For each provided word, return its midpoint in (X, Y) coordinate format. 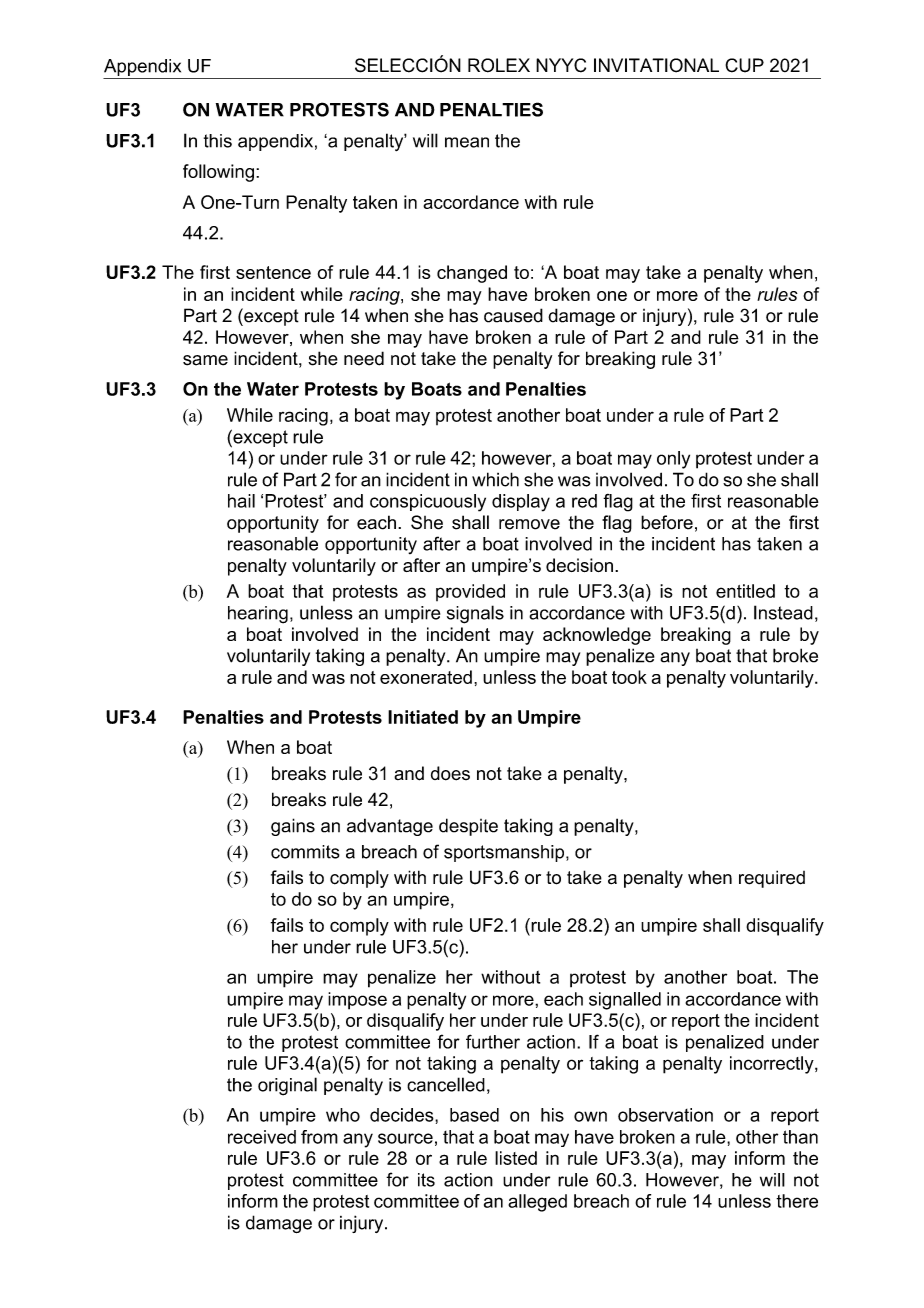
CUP (744, 65)
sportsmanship (505, 853)
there (797, 1201)
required (772, 879)
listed (516, 1158)
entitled (745, 591)
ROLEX (499, 65)
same (205, 360)
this (218, 141)
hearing (258, 615)
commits (305, 852)
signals (475, 614)
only (673, 460)
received (262, 1137)
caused (513, 315)
